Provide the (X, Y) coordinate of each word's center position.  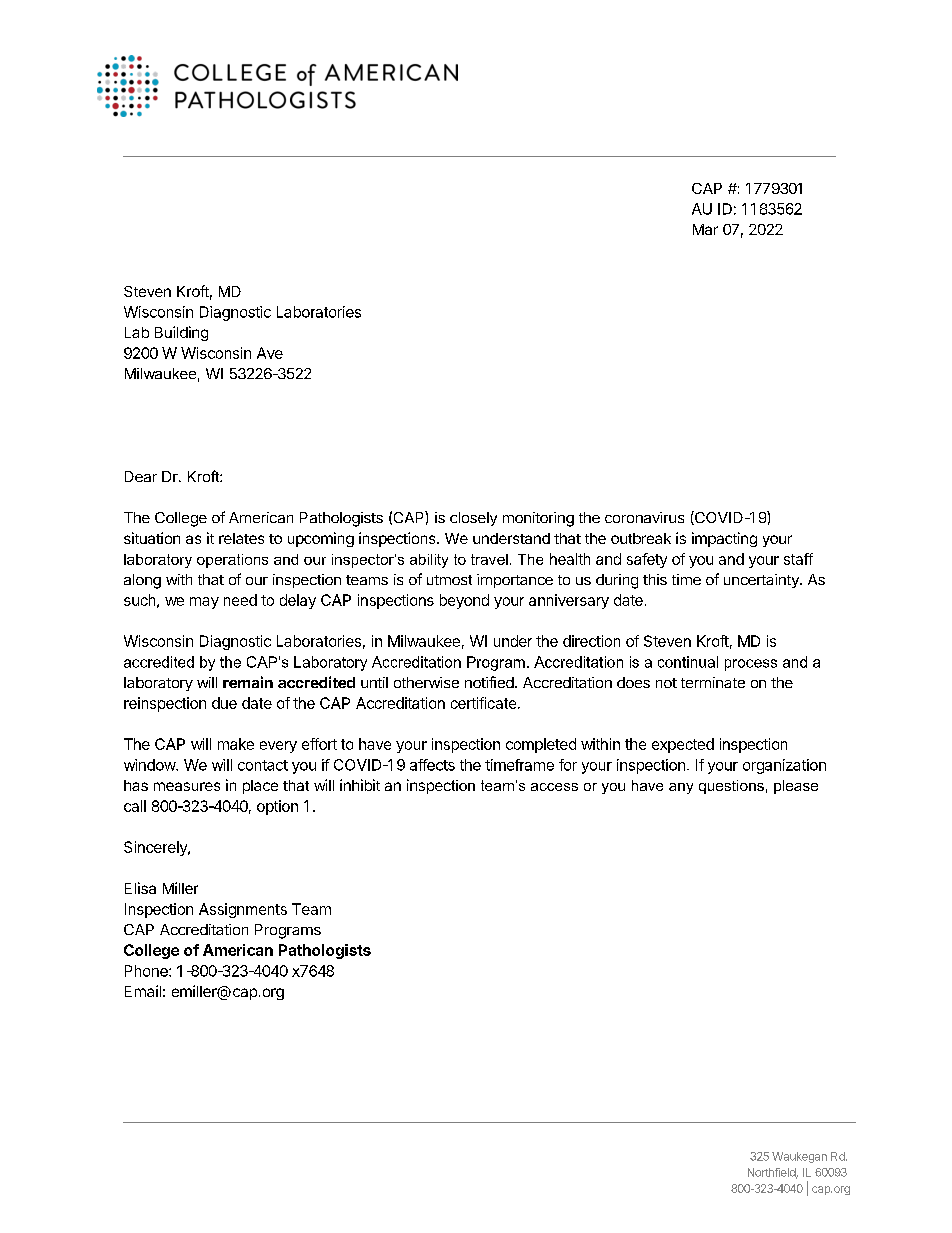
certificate (483, 703)
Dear (141, 476)
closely (473, 519)
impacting (724, 539)
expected (683, 745)
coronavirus (644, 517)
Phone (147, 971)
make (236, 744)
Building (181, 333)
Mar (705, 229)
